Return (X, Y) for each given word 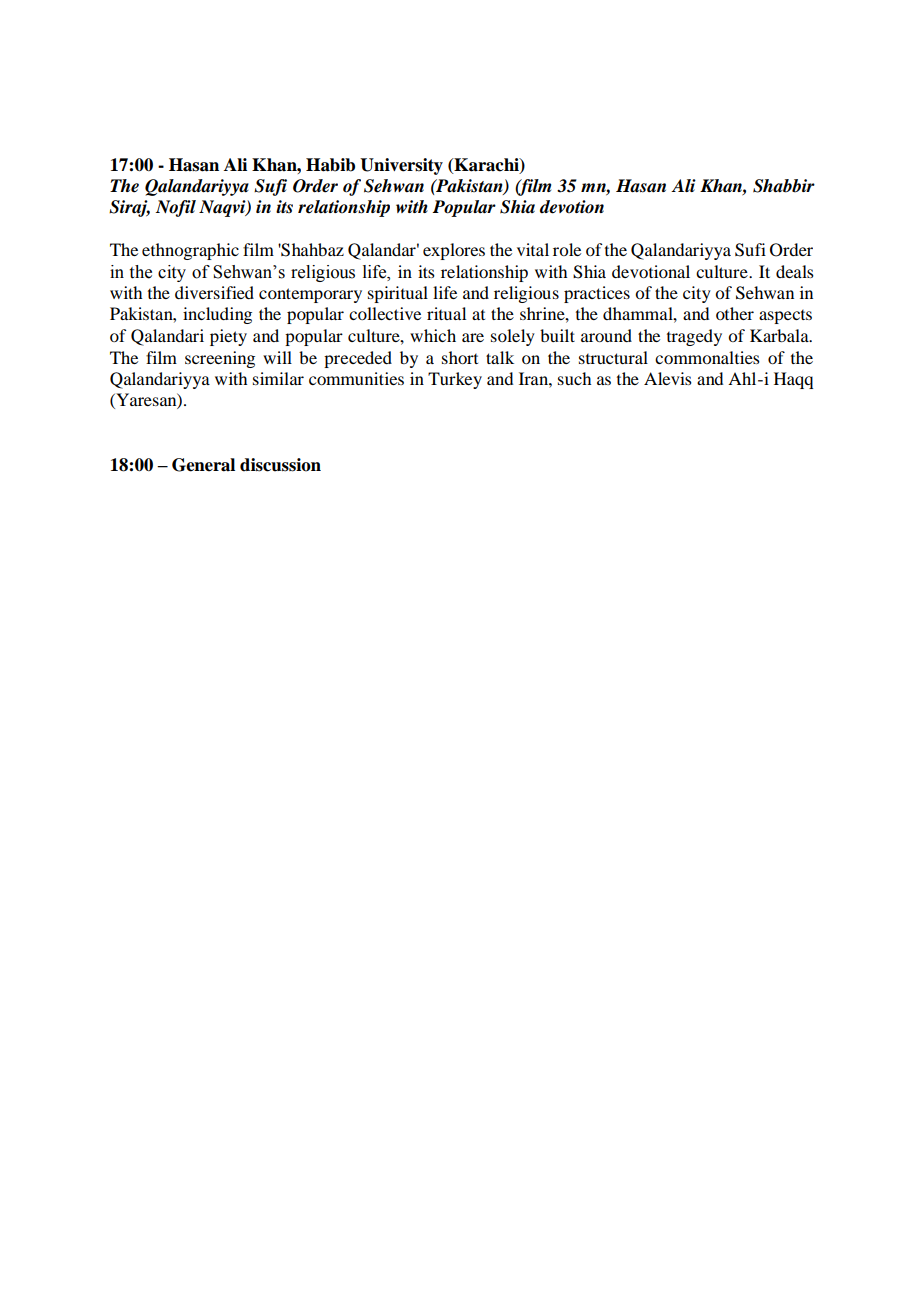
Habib (330, 165)
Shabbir (784, 186)
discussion (280, 465)
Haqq (793, 380)
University (401, 166)
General (203, 465)
